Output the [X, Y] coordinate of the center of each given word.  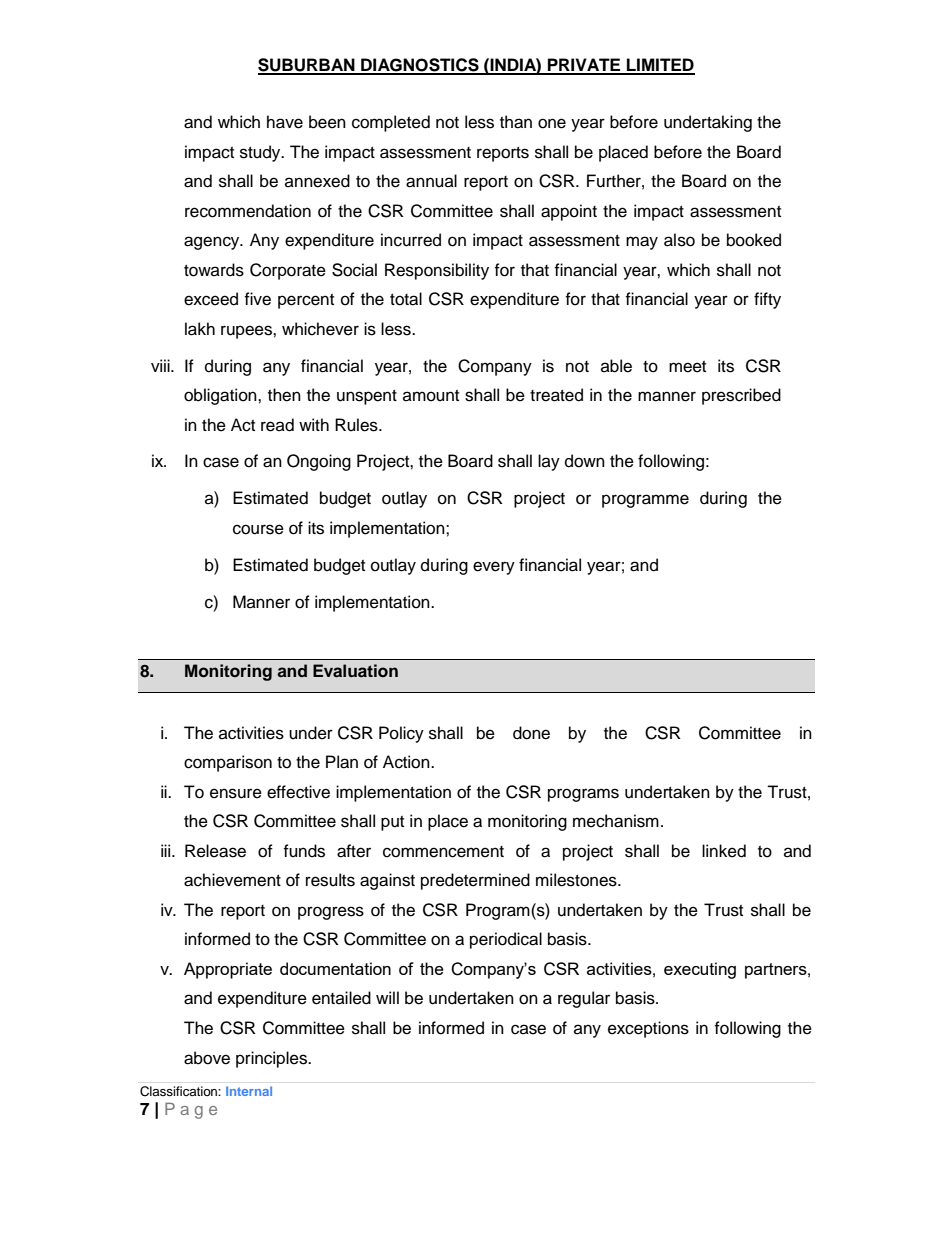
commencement [443, 852]
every [494, 568]
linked [724, 851]
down [585, 461]
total [406, 299]
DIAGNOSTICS [420, 66]
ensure [236, 793]
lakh [200, 329]
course [258, 529]
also [679, 240]
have [285, 122]
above [207, 1058]
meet [687, 367]
